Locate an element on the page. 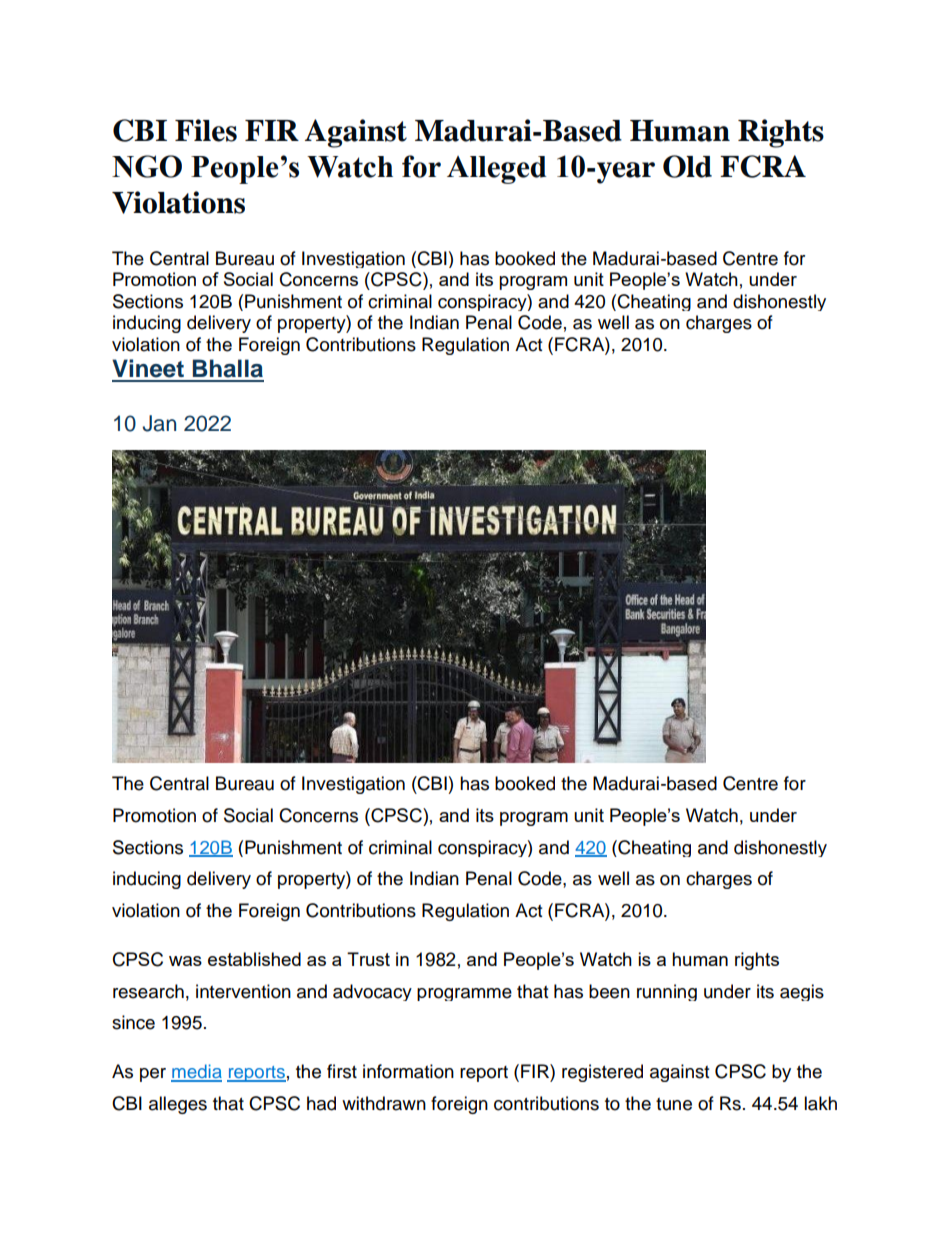  aegis is located at coordinates (802, 992).
